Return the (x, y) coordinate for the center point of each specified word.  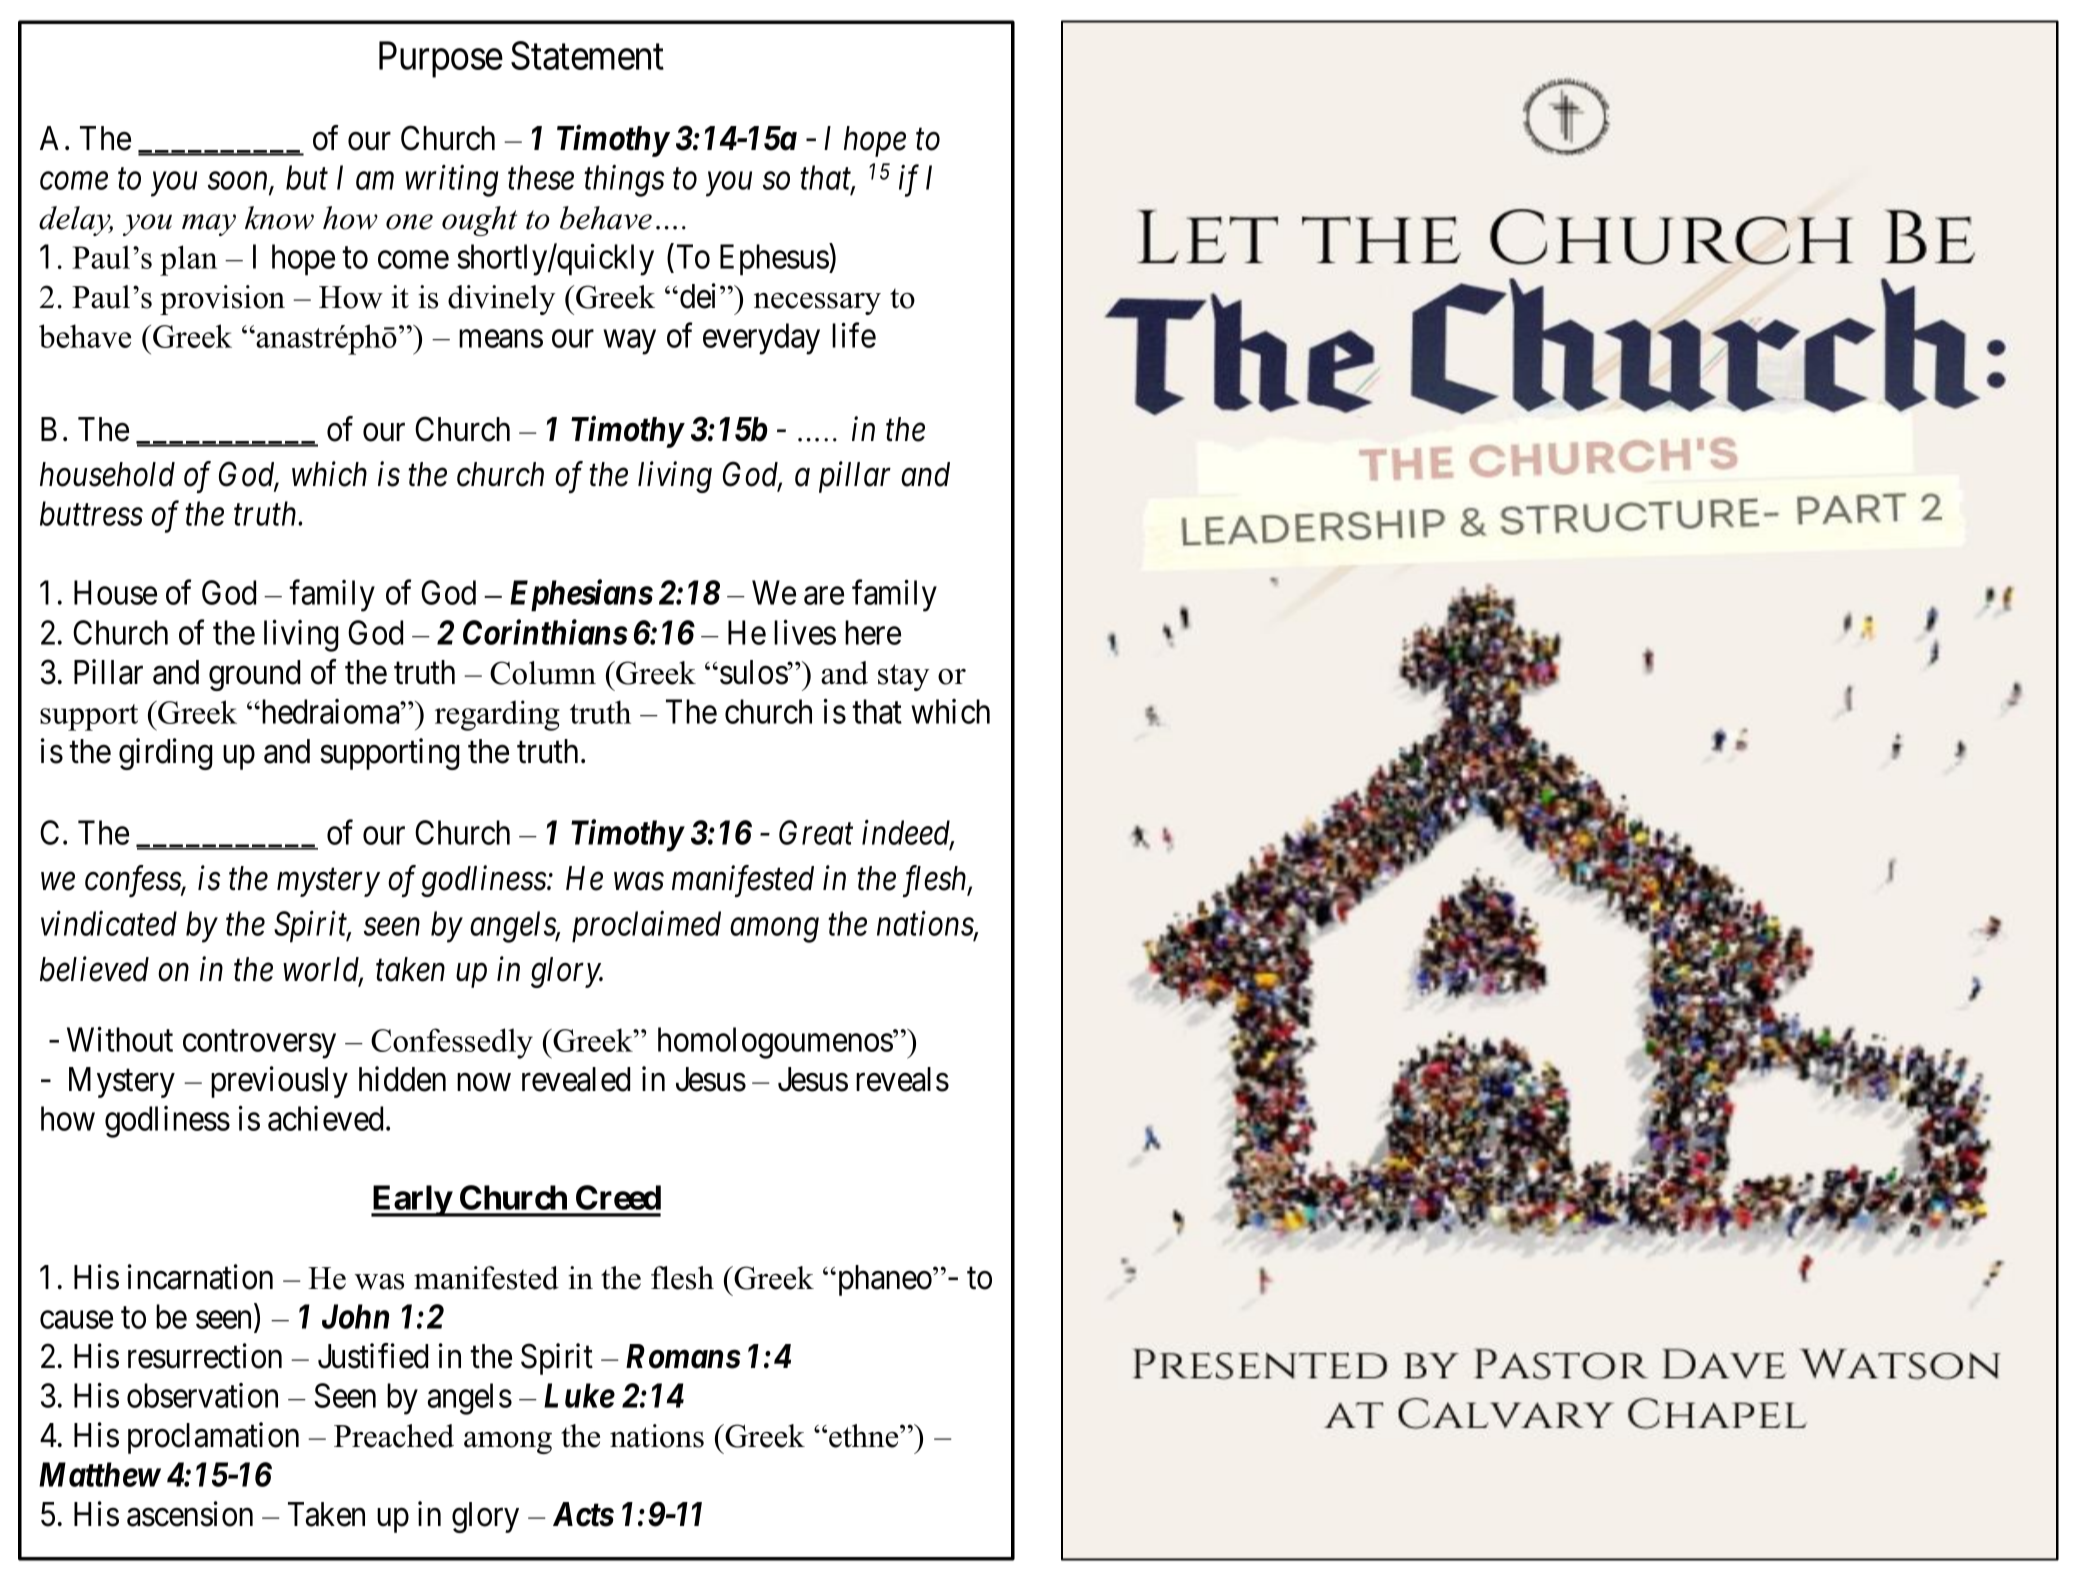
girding (166, 754)
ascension (190, 1514)
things (624, 181)
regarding (497, 715)
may (209, 225)
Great (816, 832)
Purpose (441, 60)
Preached (394, 1436)
